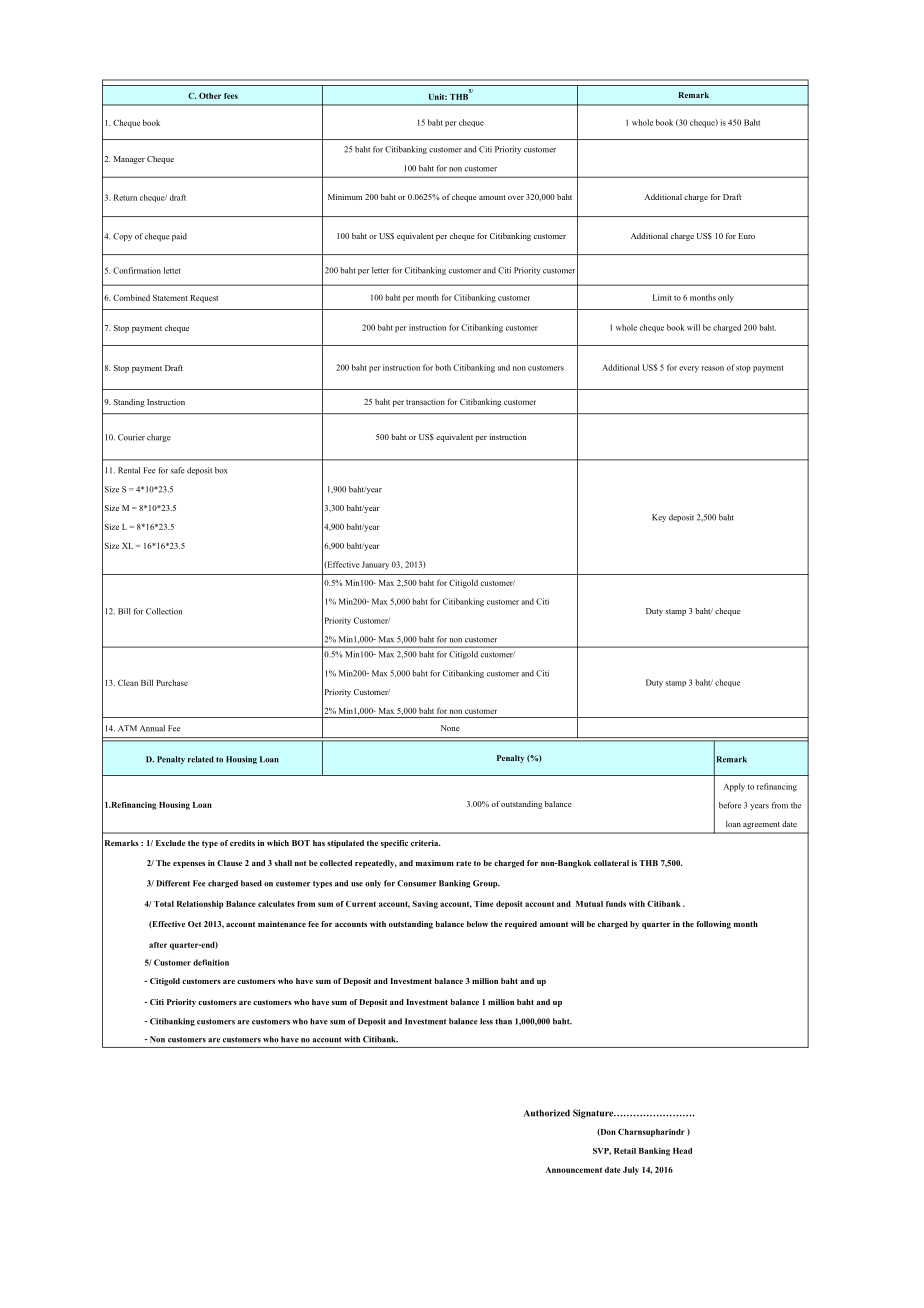 This screenshot has width=924, height=1308. I want to click on Authorized, so click(547, 1113).
